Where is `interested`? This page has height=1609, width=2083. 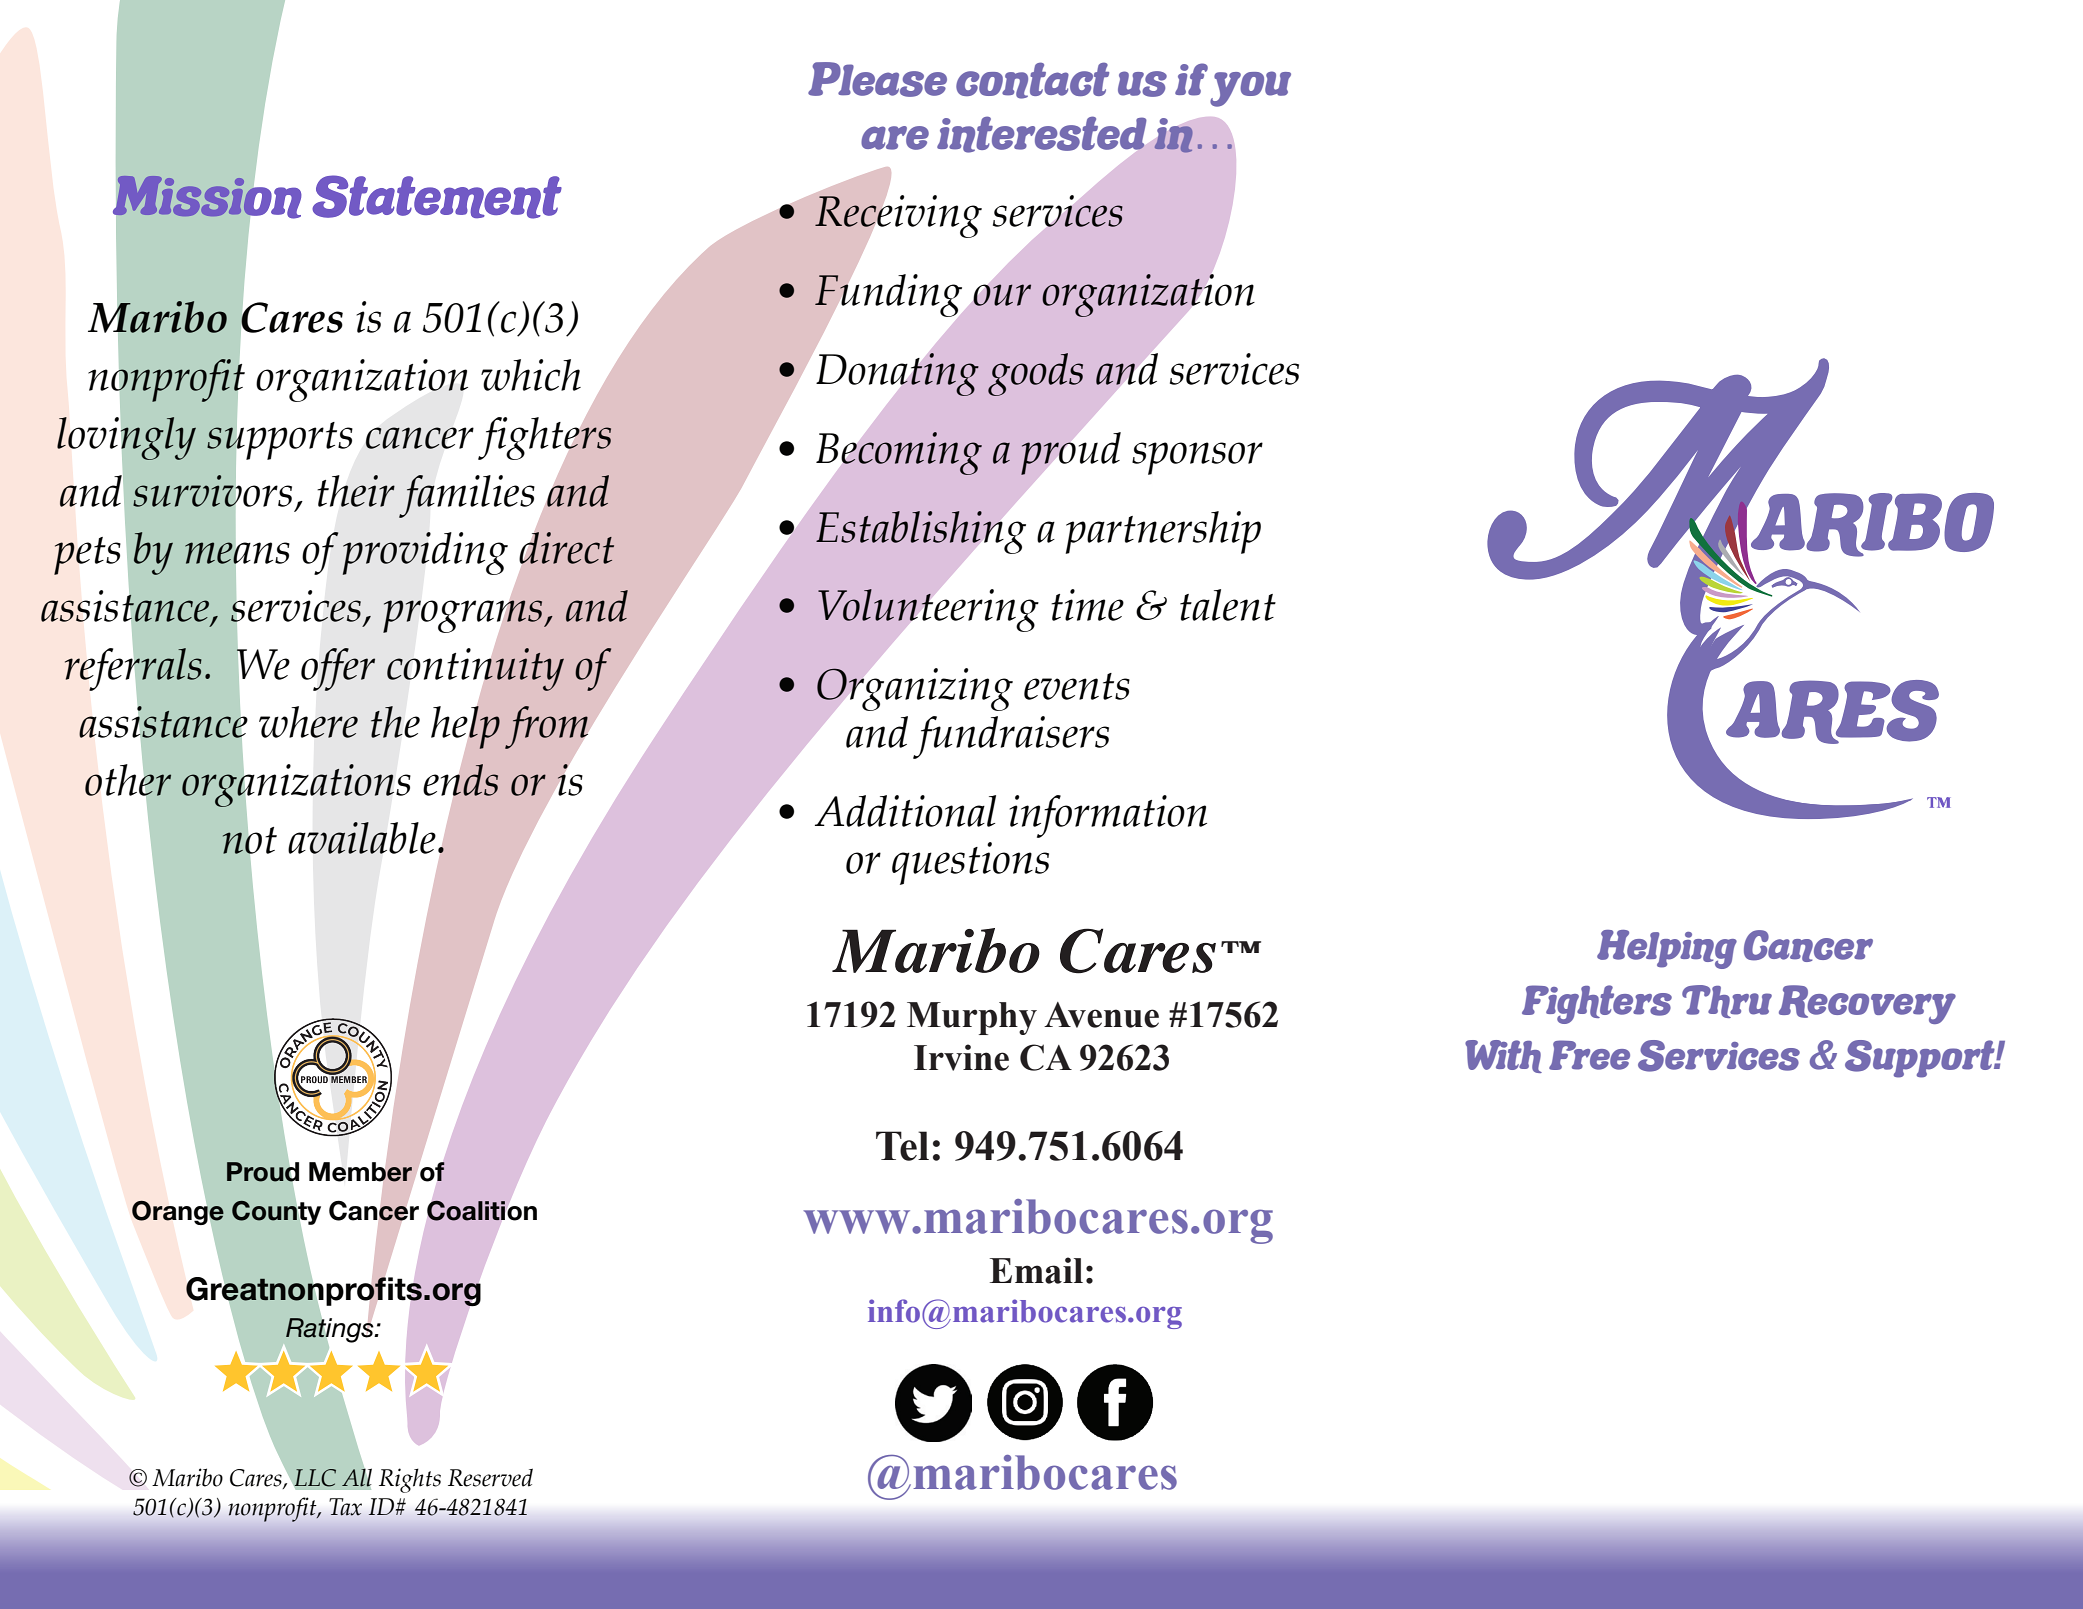 interested is located at coordinates (1042, 134).
